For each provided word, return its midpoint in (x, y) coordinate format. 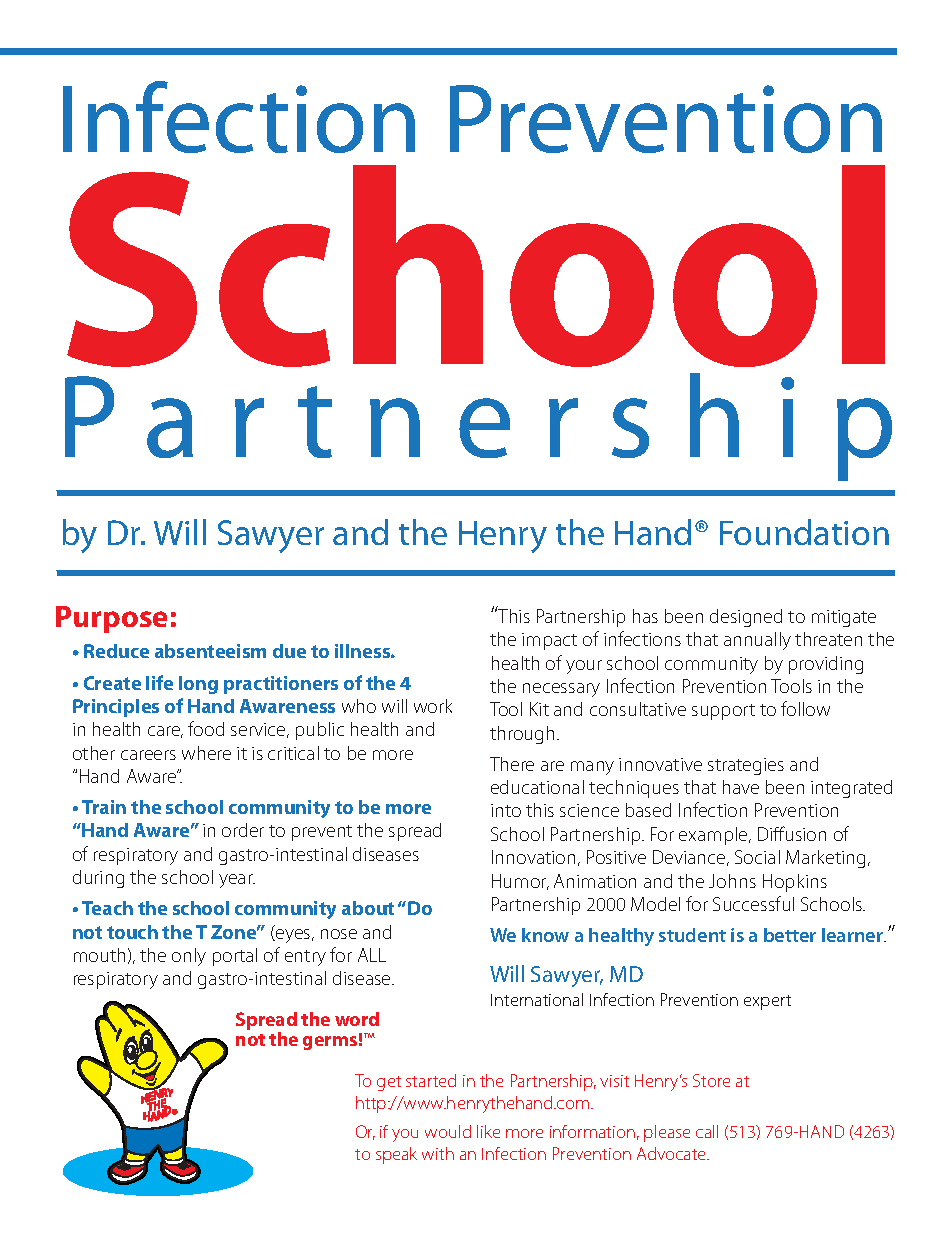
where (206, 753)
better (790, 935)
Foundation (804, 532)
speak (396, 1155)
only (189, 957)
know (545, 935)
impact (549, 641)
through (522, 735)
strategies (746, 766)
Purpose (111, 619)
